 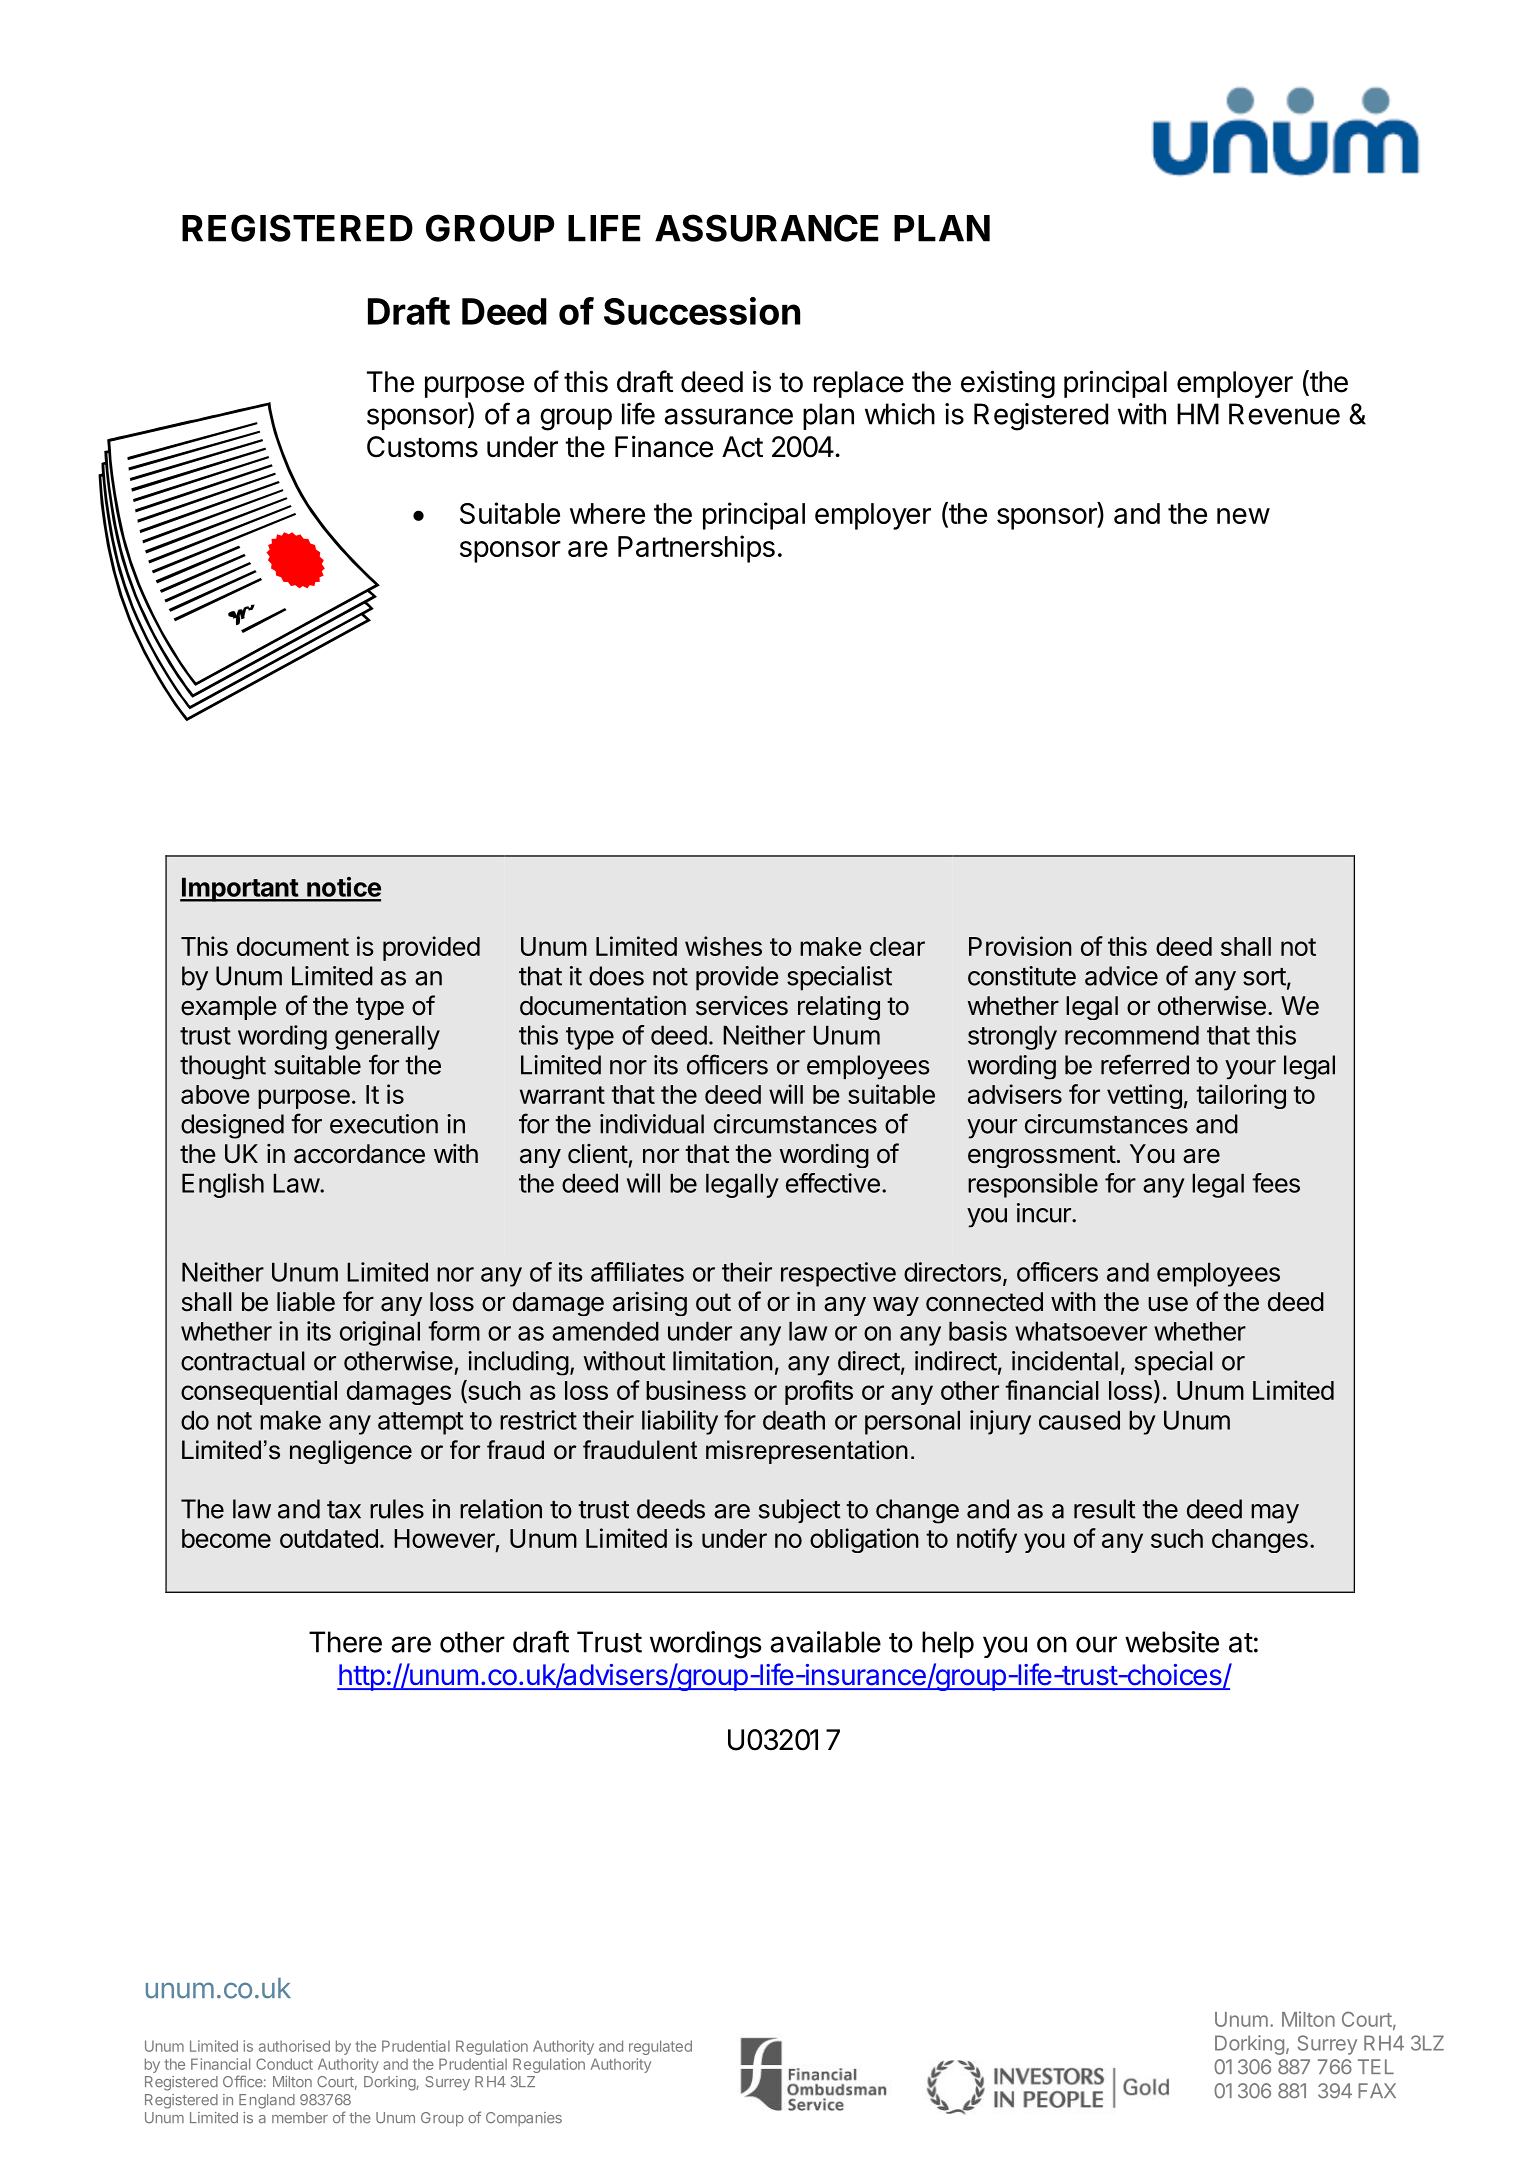 What do you see at coordinates (859, 384) in the image?
I see `replace` at bounding box center [859, 384].
